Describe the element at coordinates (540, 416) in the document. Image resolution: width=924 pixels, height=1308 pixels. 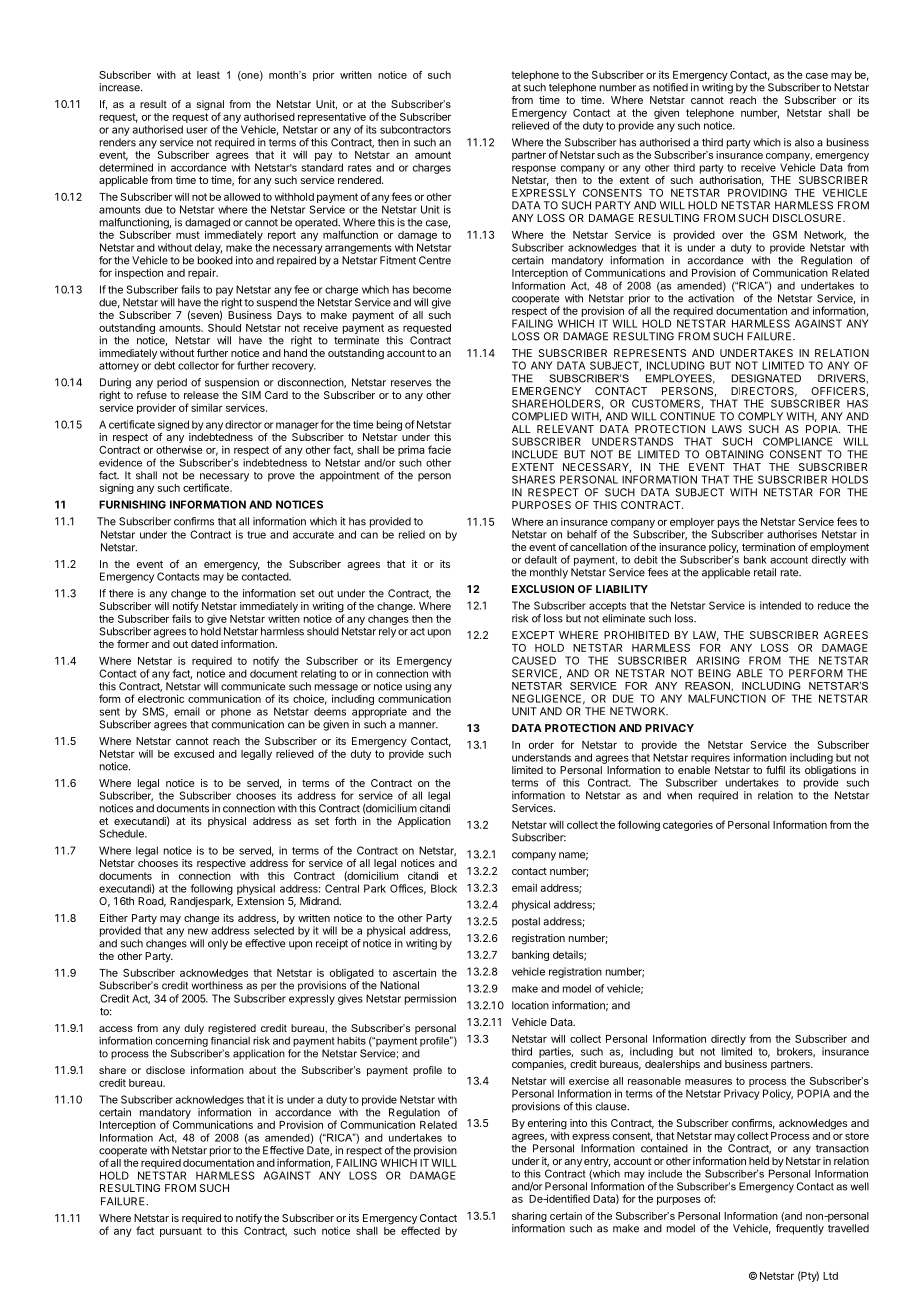
I see `COMPLIED` at that location.
